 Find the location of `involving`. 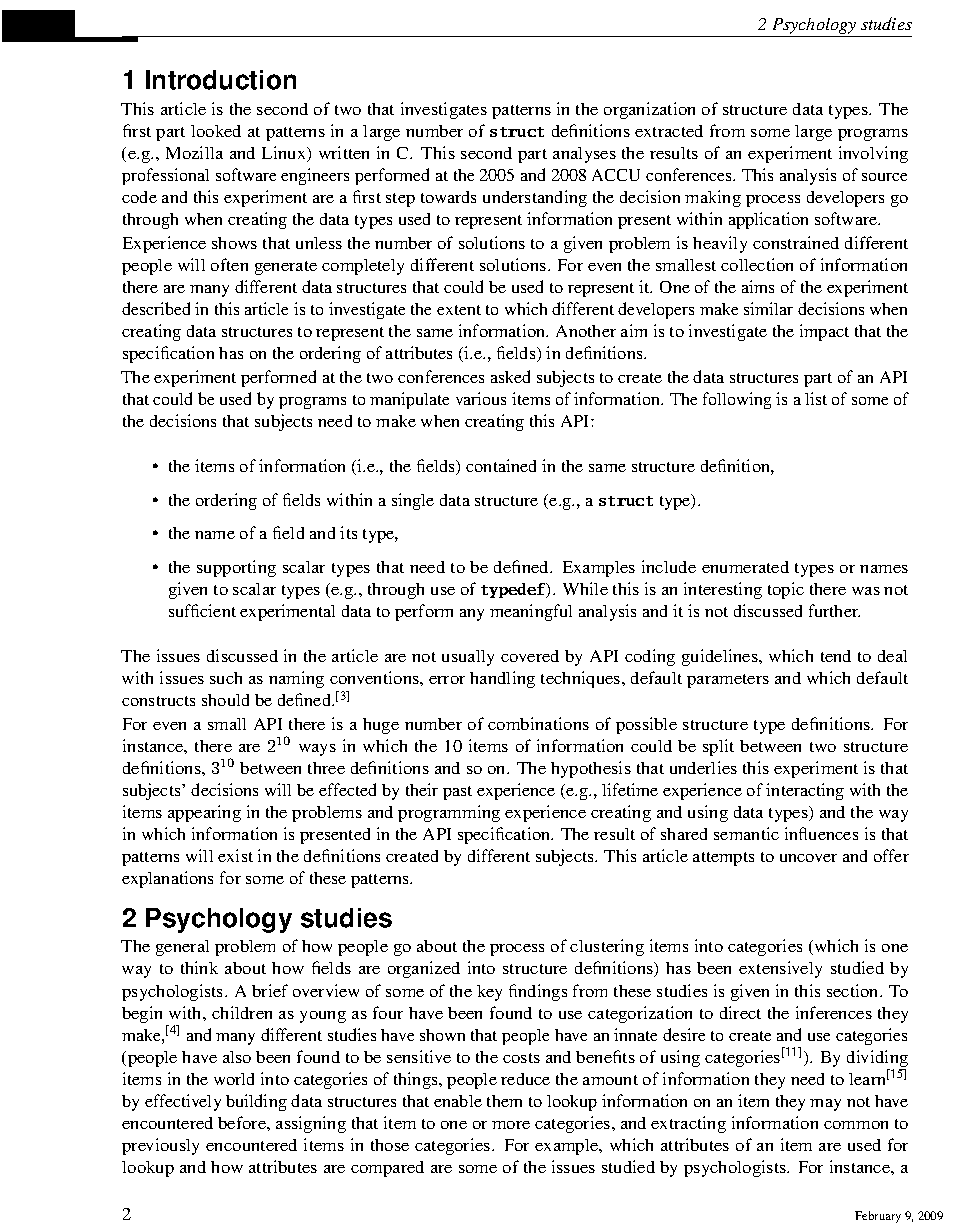

involving is located at coordinates (873, 154).
